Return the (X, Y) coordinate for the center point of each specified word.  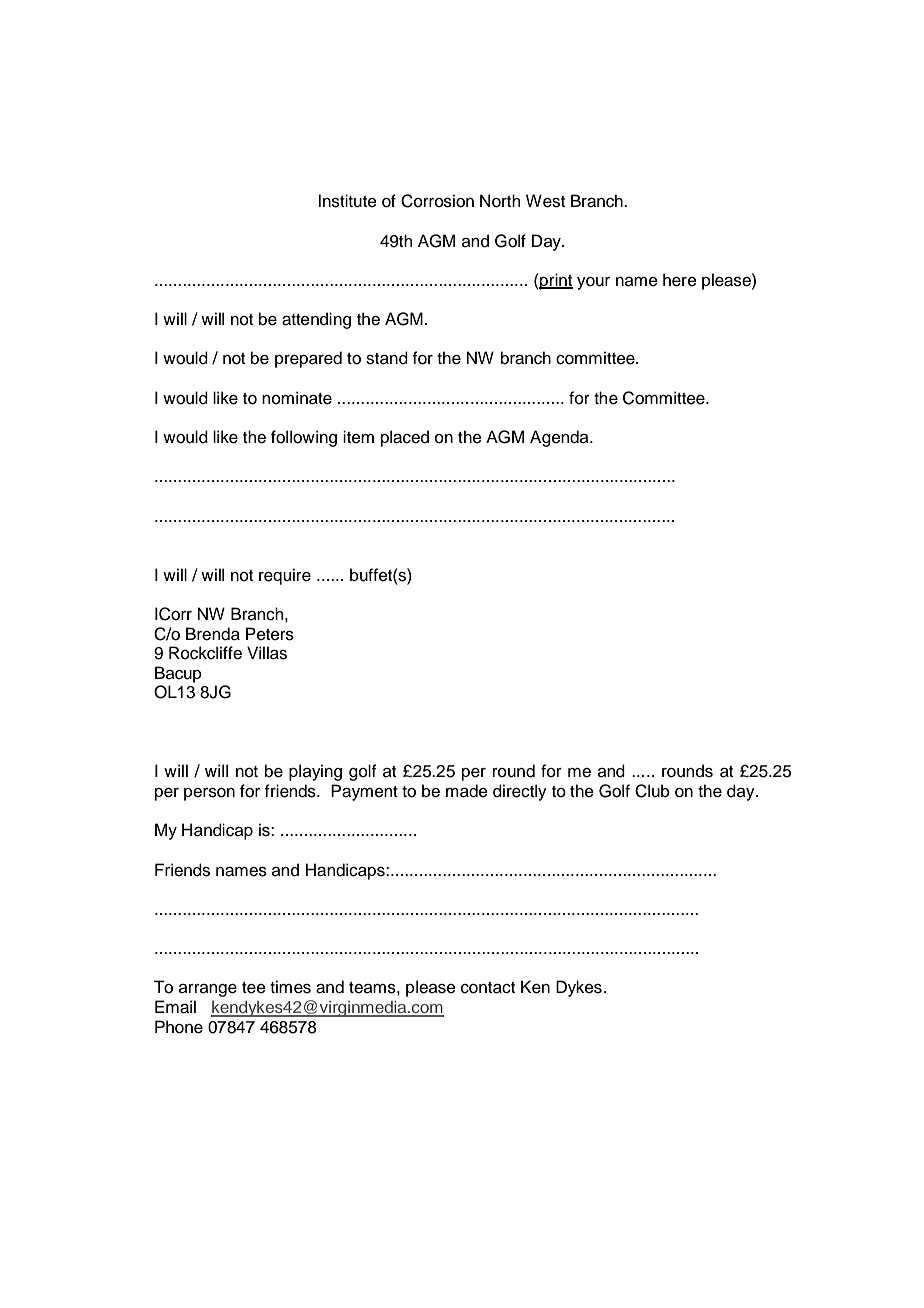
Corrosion (437, 201)
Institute (347, 201)
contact (488, 988)
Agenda (560, 438)
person (209, 794)
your (593, 283)
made (467, 791)
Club (652, 791)
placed (405, 438)
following (304, 438)
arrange (208, 990)
